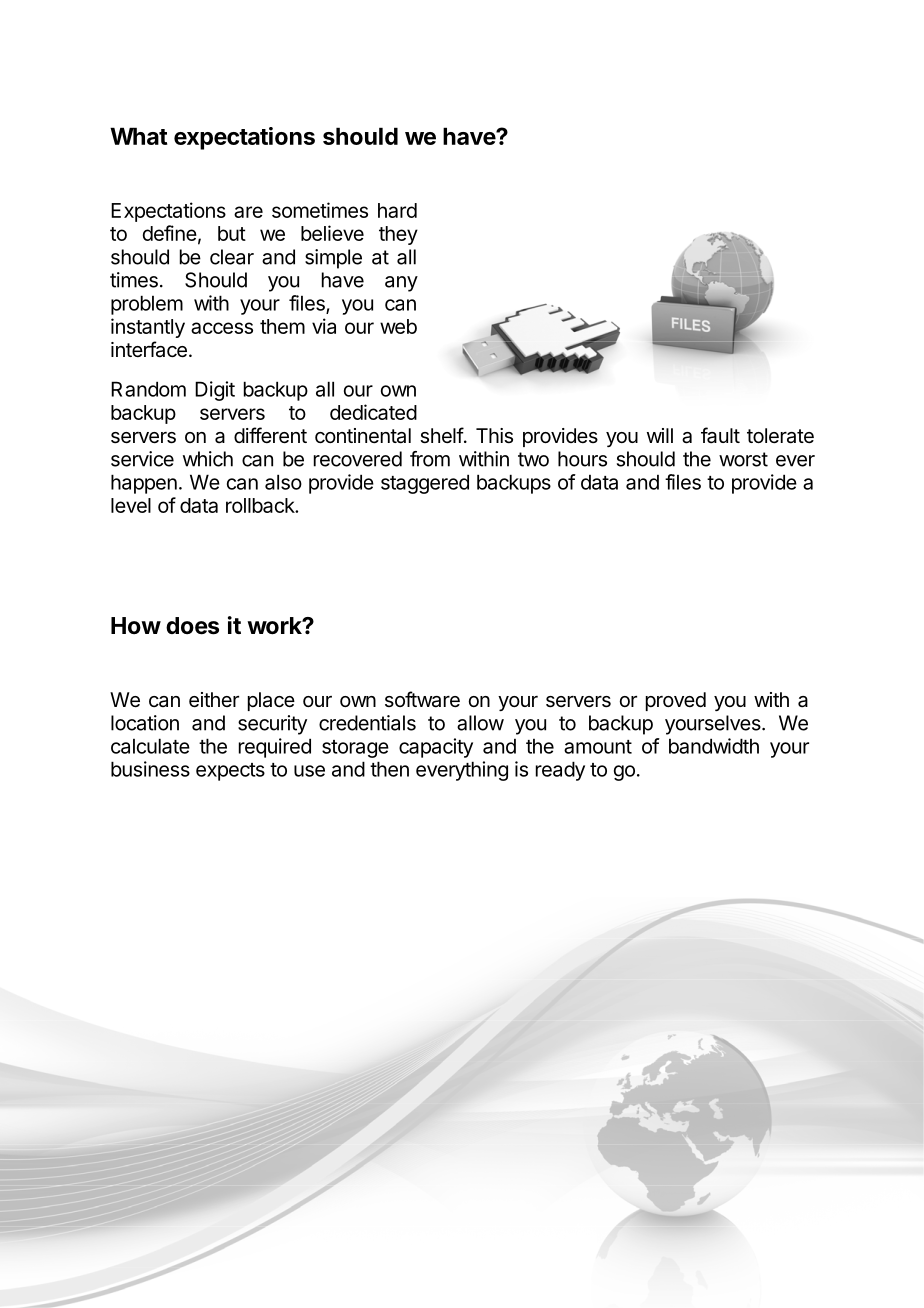 The width and height of the page is (924, 1308). What do you see at coordinates (720, 435) in the page?
I see `fault` at bounding box center [720, 435].
